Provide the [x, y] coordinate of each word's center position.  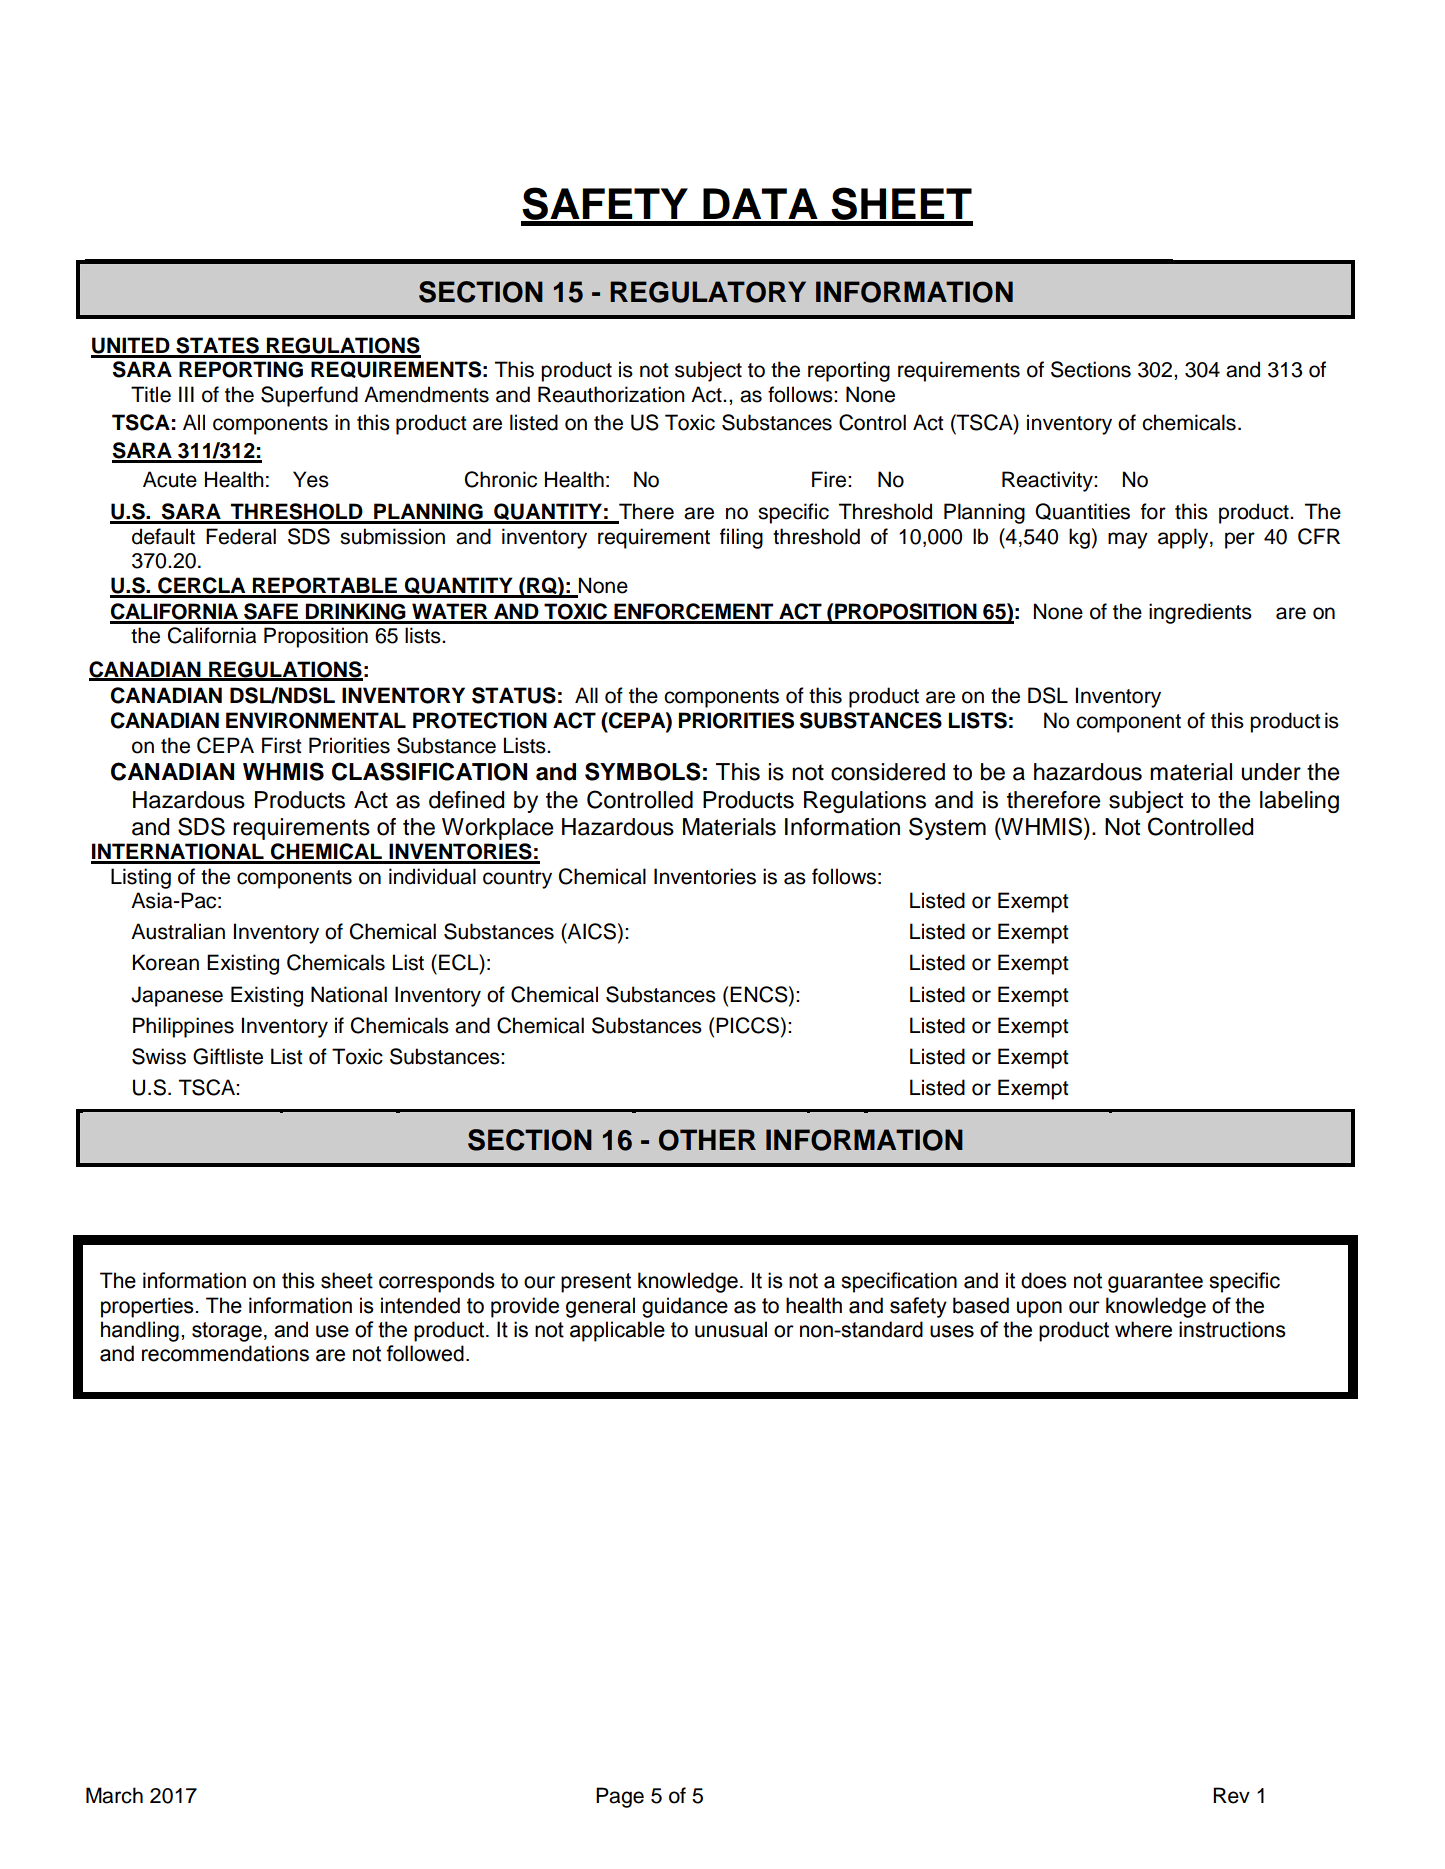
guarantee [1155, 1283]
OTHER [707, 1140]
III [186, 394]
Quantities [1082, 511]
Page [620, 1797]
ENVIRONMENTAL [316, 720]
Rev [1231, 1795]
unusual [731, 1329]
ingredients [1200, 613]
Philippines [183, 1027]
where [1143, 1329]
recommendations [225, 1353]
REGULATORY [708, 292]
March [114, 1795]
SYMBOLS [643, 771]
